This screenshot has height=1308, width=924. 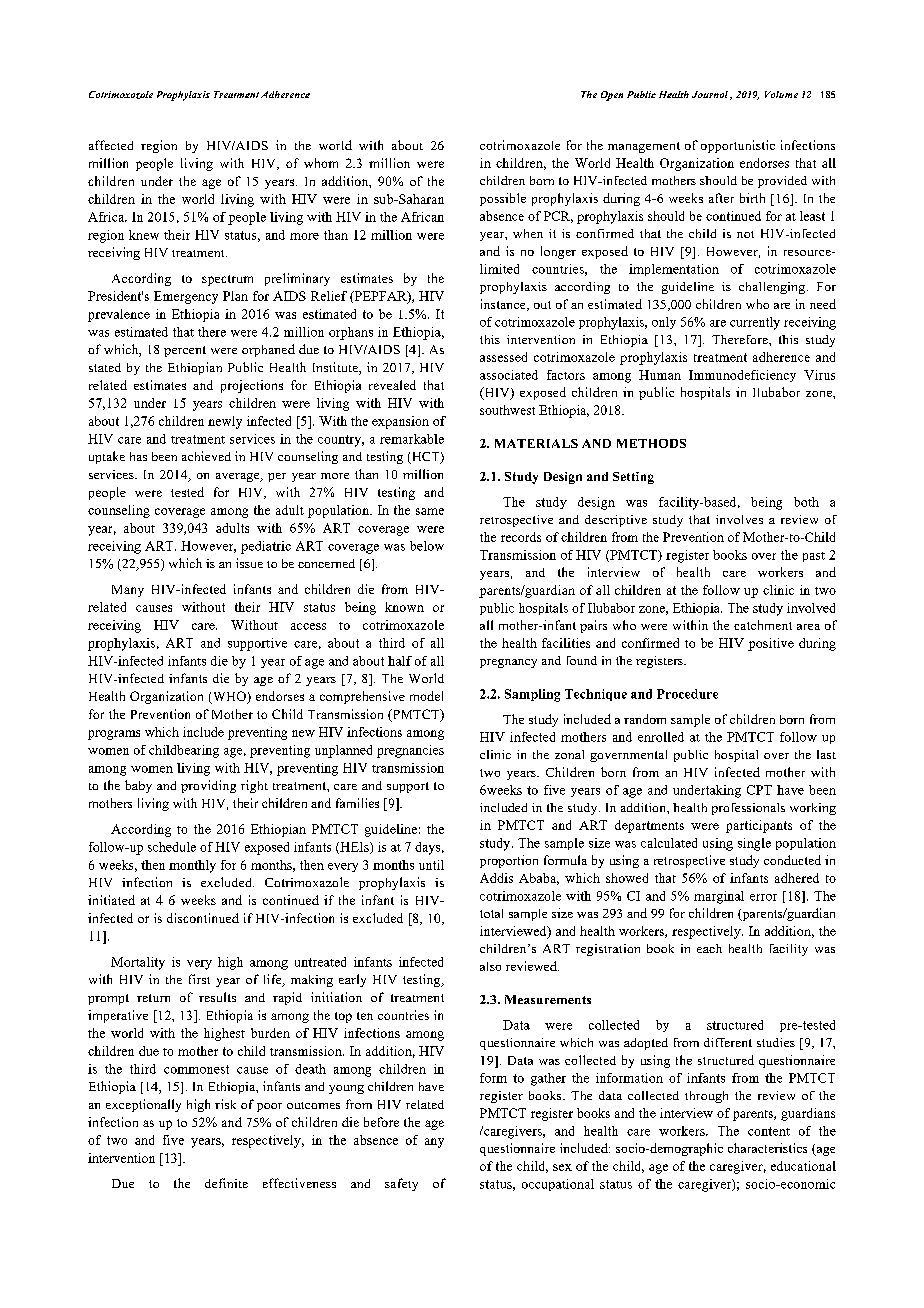 I want to click on possible, so click(x=503, y=199).
